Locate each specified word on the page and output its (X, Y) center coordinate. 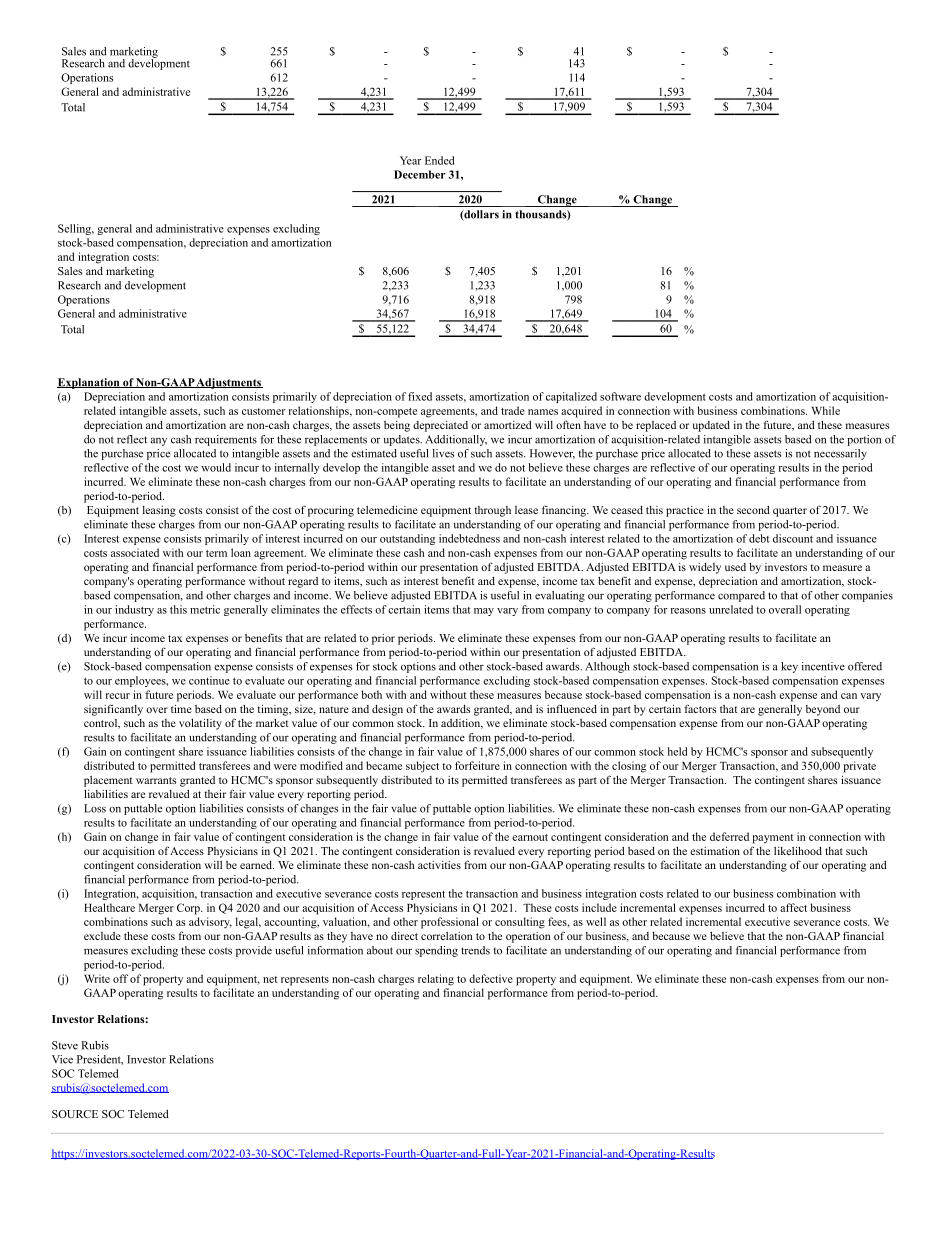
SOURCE (75, 1114)
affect (793, 907)
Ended (439, 160)
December (420, 174)
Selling (76, 229)
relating (436, 980)
